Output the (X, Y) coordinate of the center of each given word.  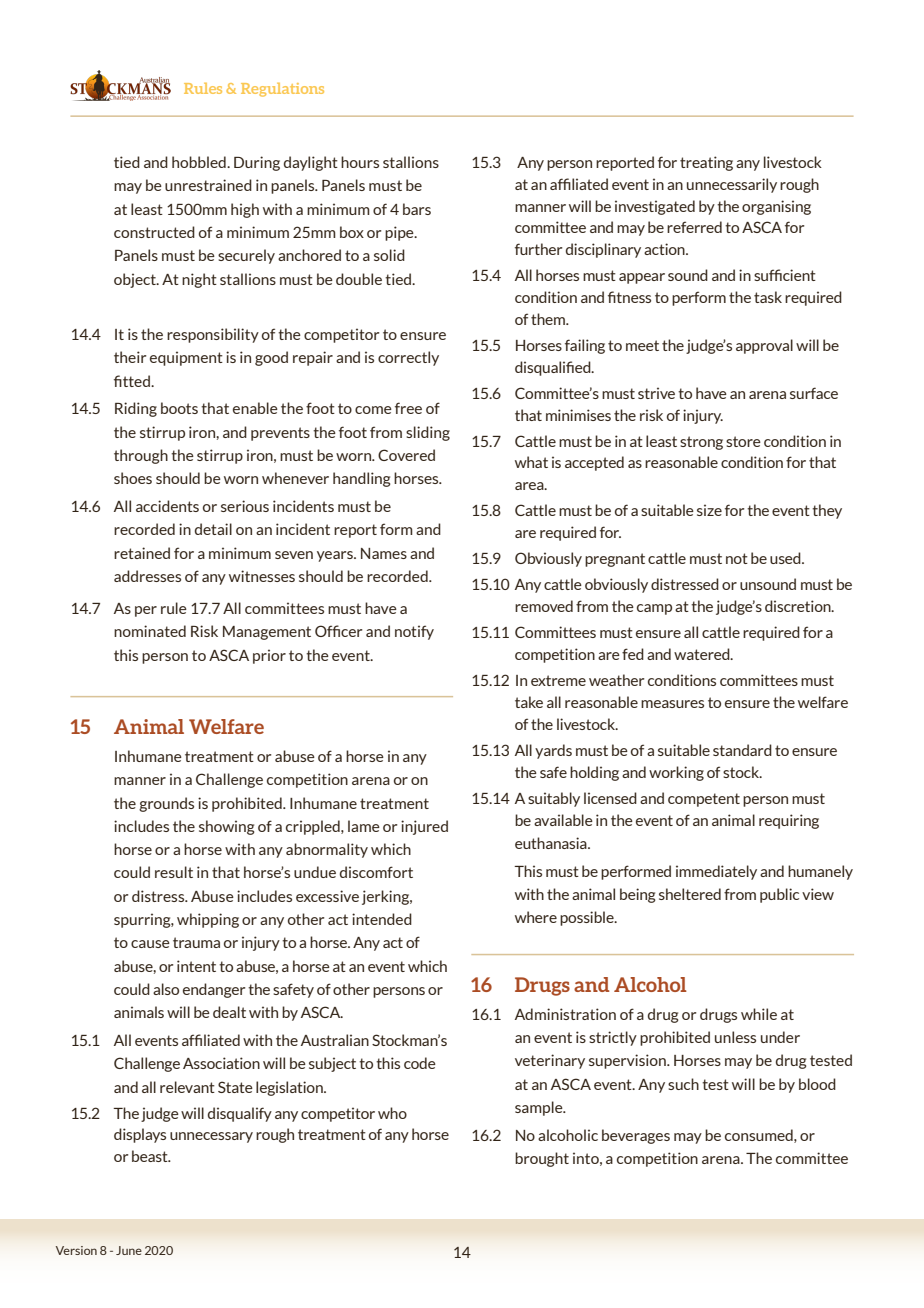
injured (424, 827)
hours (360, 162)
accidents (167, 506)
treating (706, 163)
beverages (636, 1136)
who (392, 1113)
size (709, 510)
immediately (716, 872)
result (174, 872)
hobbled (200, 162)
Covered (406, 455)
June (129, 1250)
